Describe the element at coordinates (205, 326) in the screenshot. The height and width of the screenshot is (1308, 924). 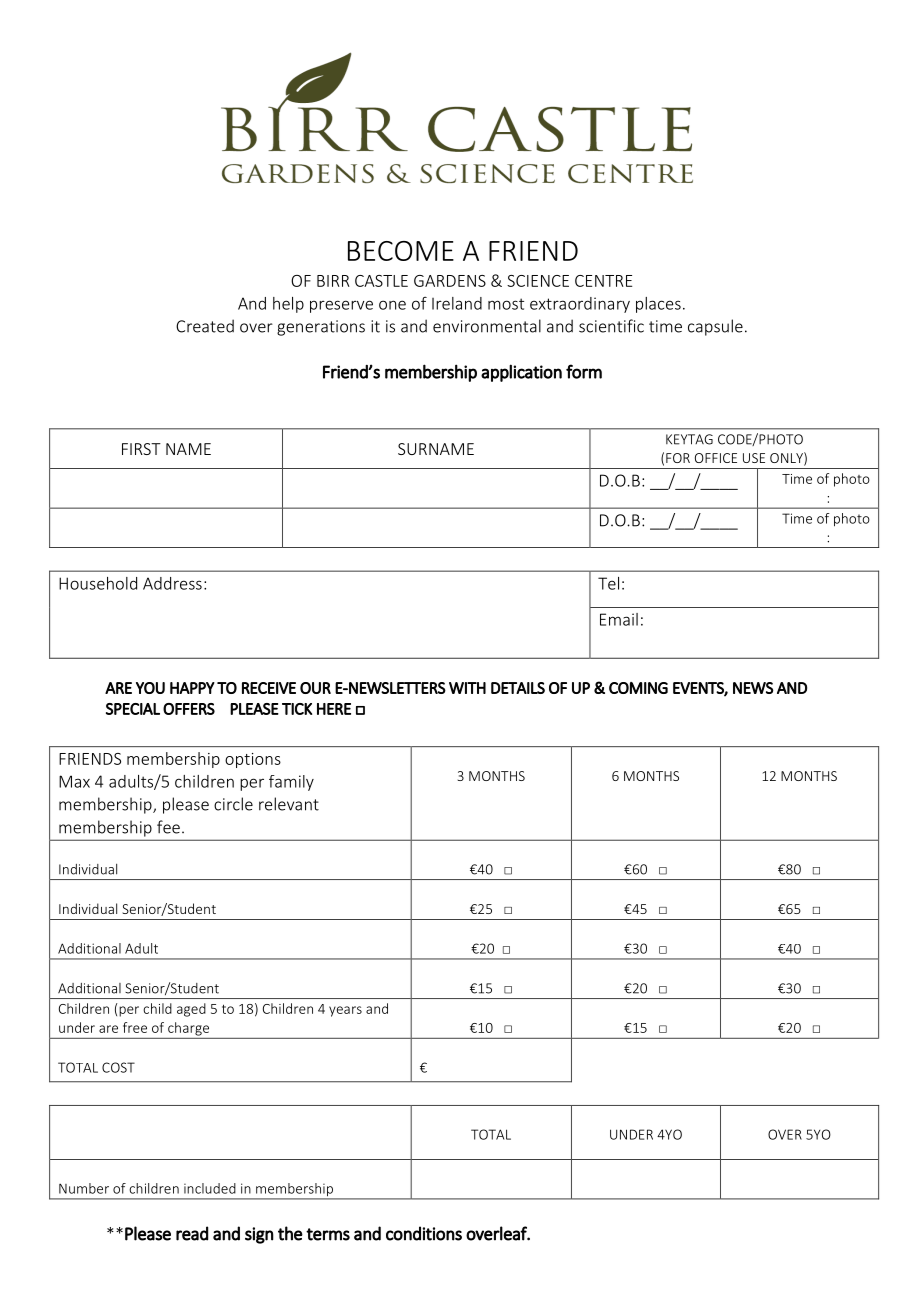
I see `Created` at that location.
